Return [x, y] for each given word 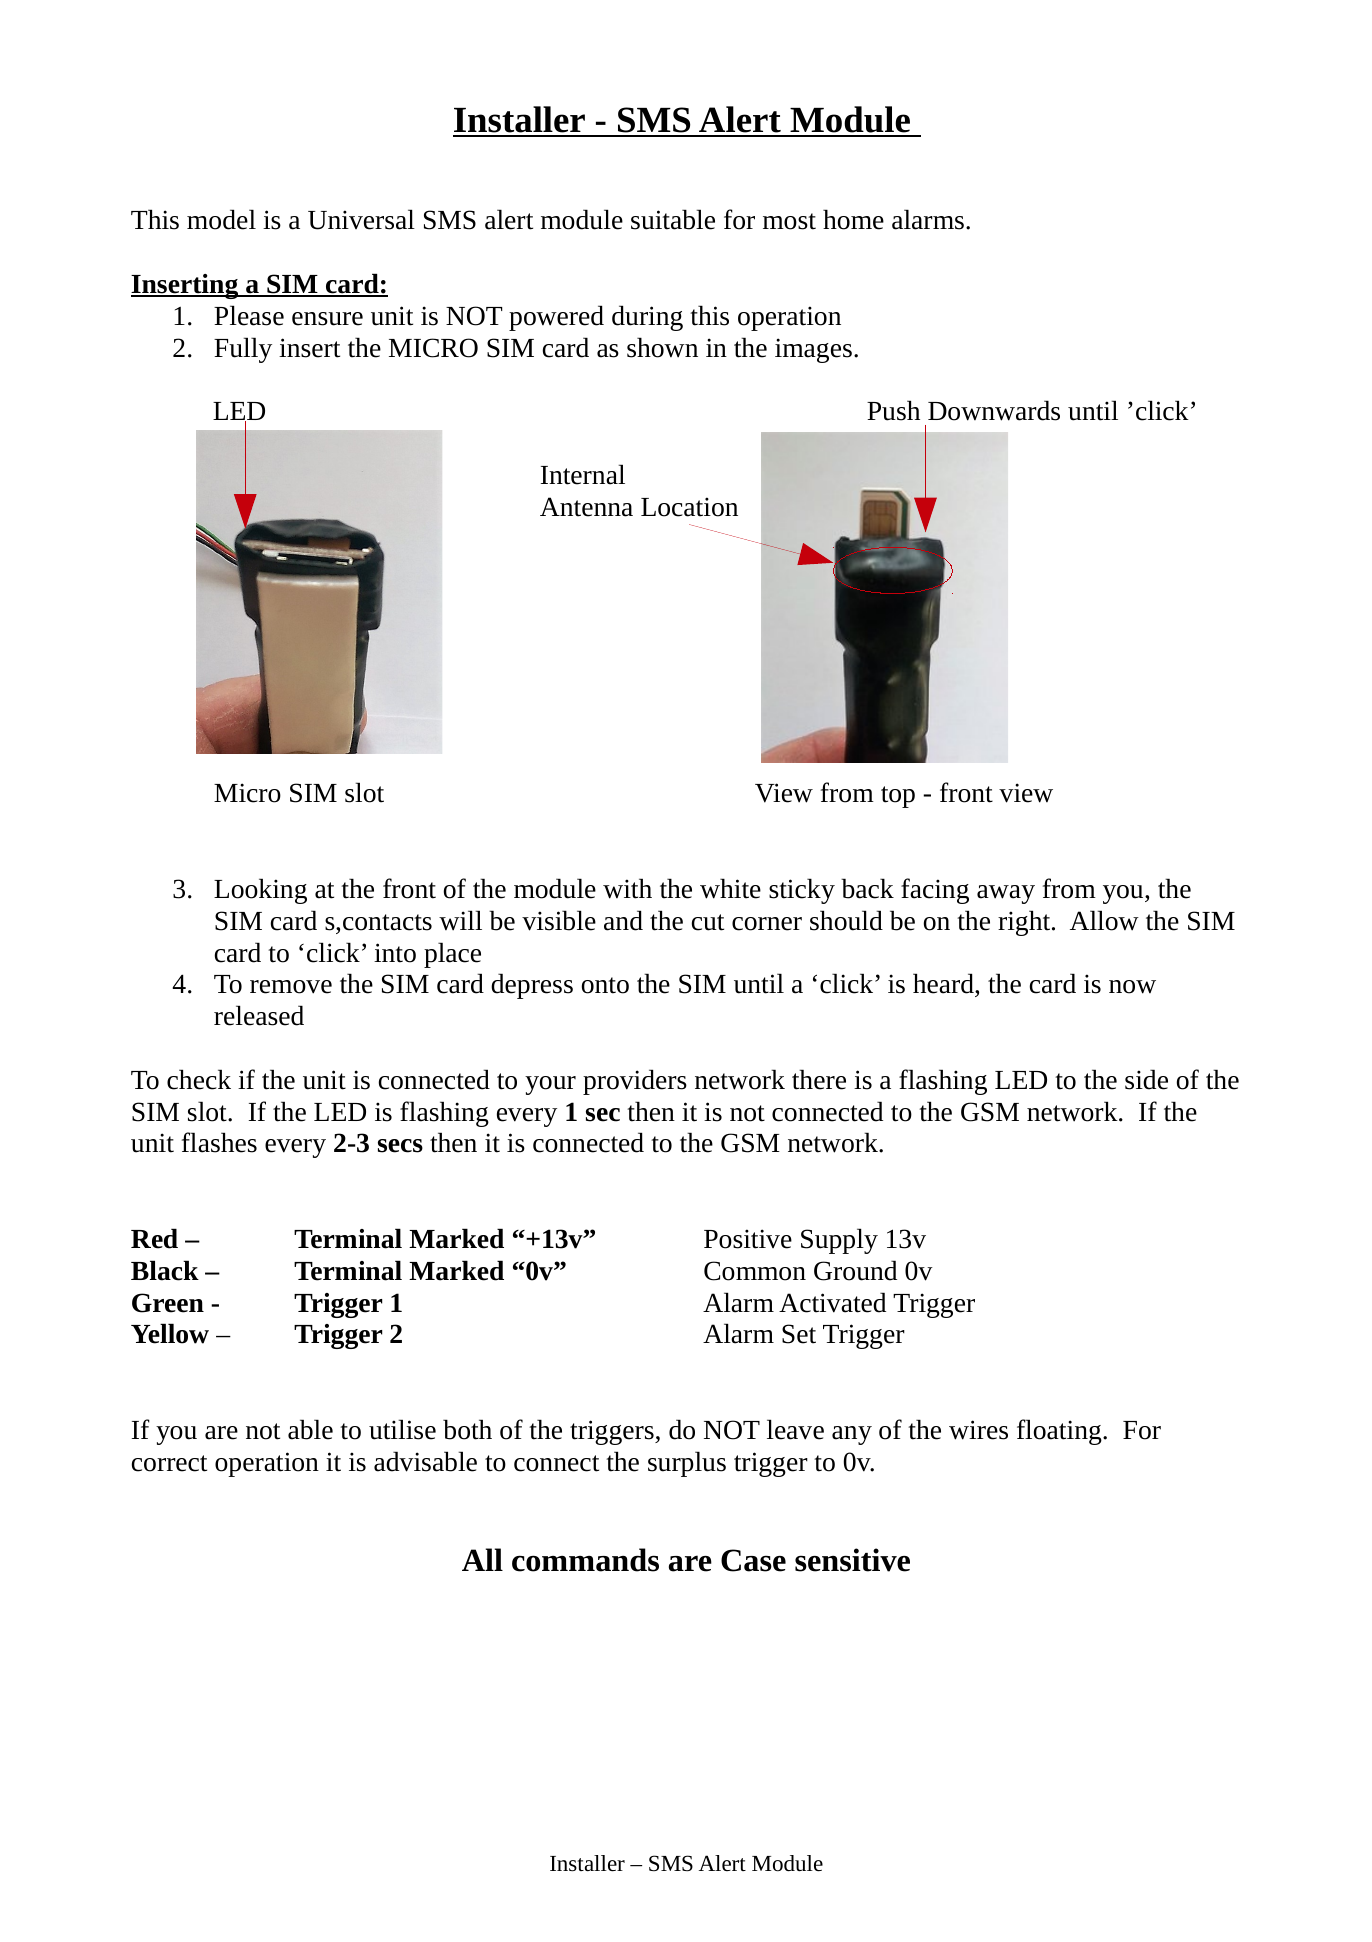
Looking [260, 891]
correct [169, 1463]
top [898, 797]
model [221, 219]
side [1146, 1079]
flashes [219, 1142]
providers [635, 1082]
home [853, 219]
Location [689, 507]
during [647, 318]
